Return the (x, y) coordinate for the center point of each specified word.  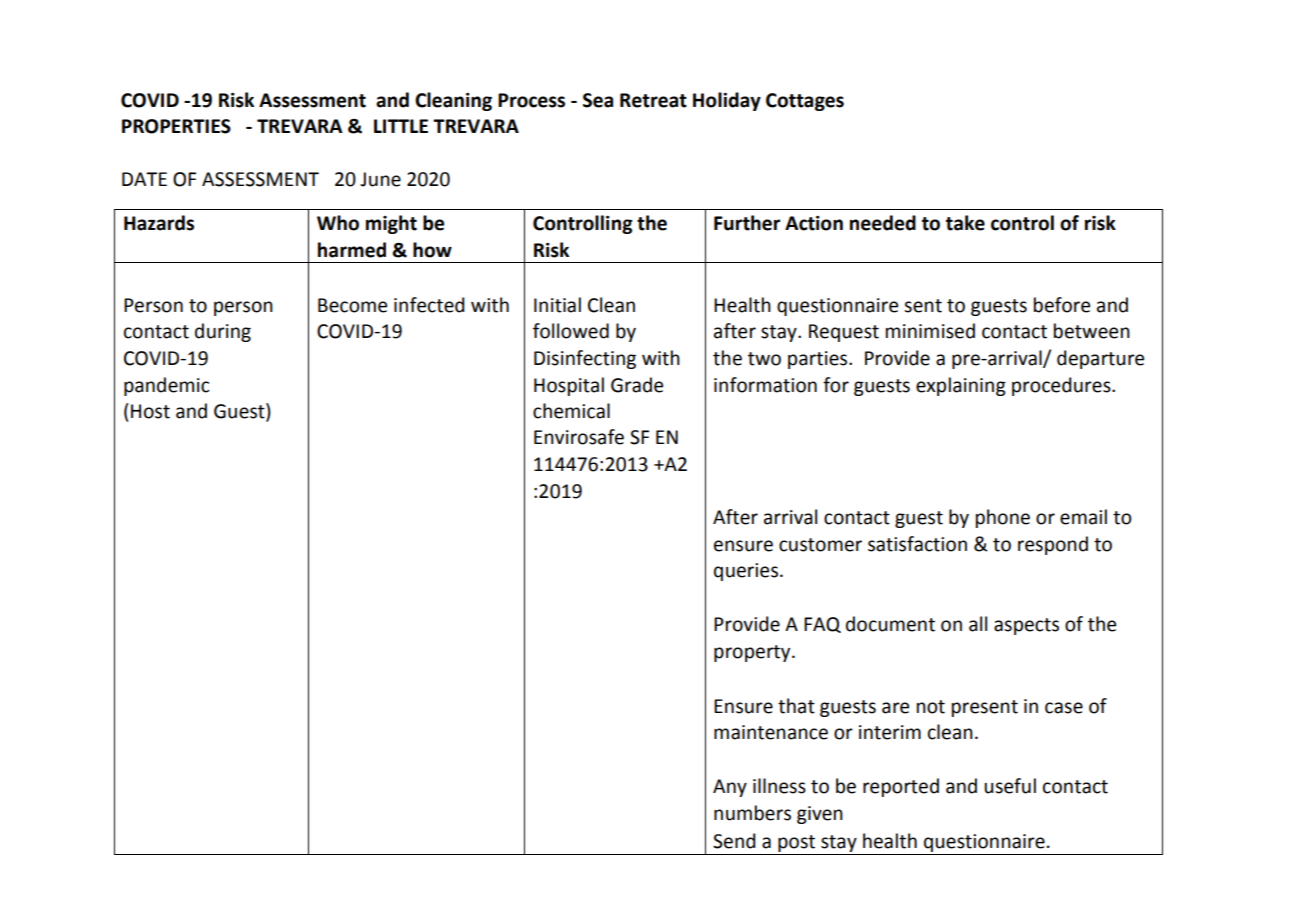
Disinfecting (585, 359)
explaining (961, 386)
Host (150, 411)
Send (734, 841)
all (978, 624)
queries (746, 572)
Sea (598, 100)
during (223, 332)
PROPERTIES (176, 126)
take (965, 223)
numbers (752, 813)
